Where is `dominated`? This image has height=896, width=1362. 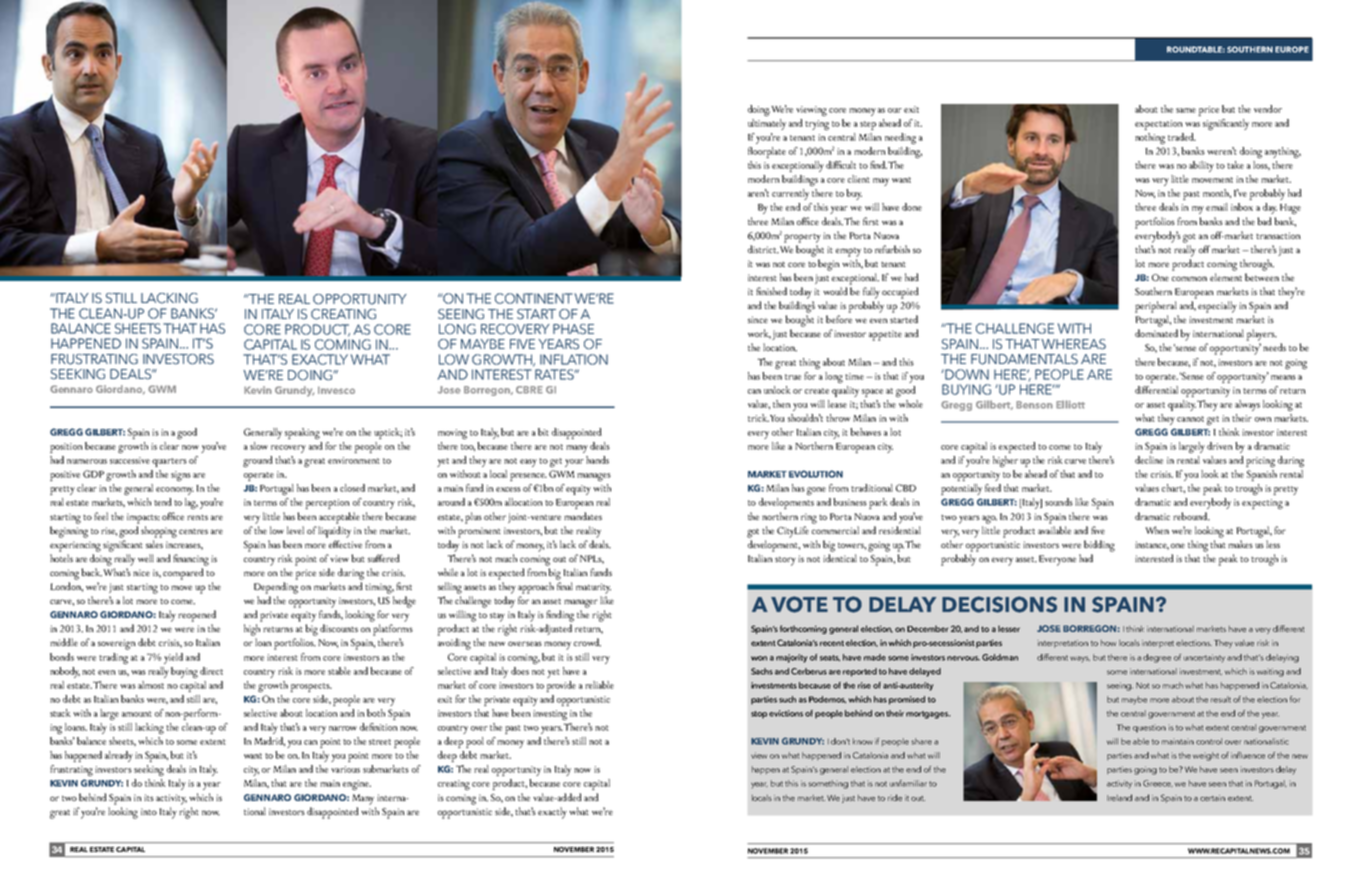 dominated is located at coordinates (1156, 333).
